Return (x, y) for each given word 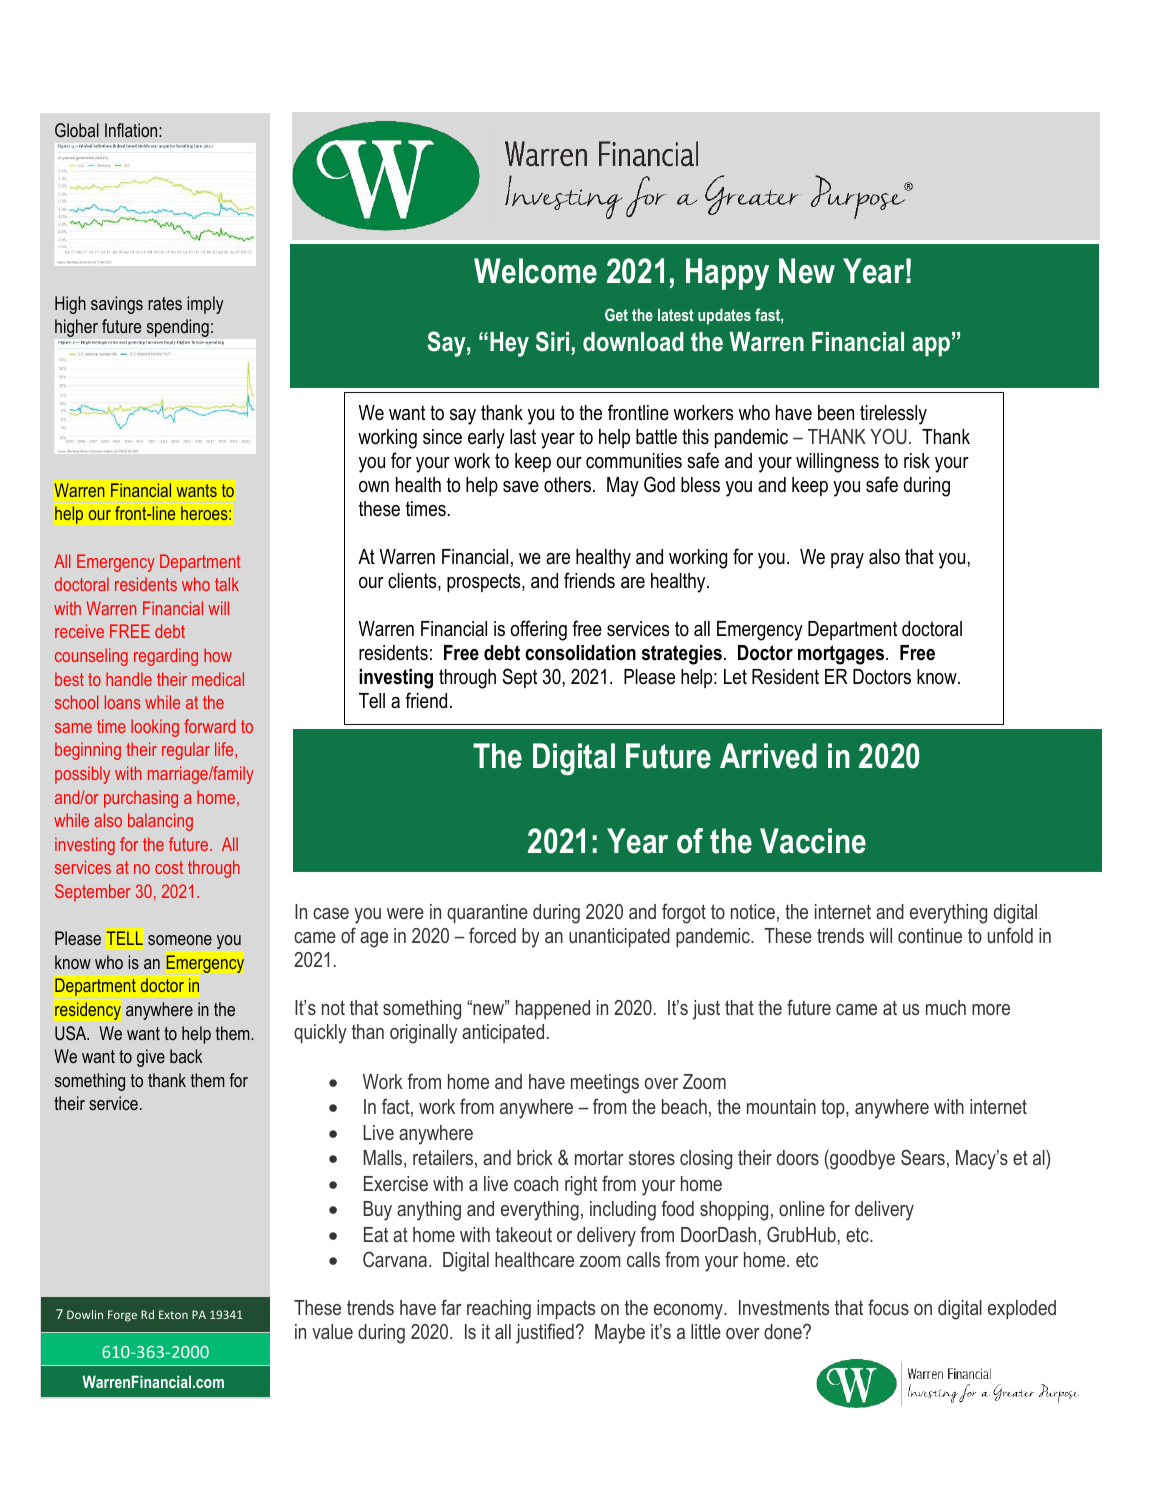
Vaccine (813, 841)
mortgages (842, 655)
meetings (605, 1084)
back (186, 1056)
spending (178, 328)
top (834, 1109)
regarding (166, 657)
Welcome (535, 271)
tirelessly (893, 415)
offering (539, 630)
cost (169, 867)
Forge (122, 1316)
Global (77, 130)
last (523, 436)
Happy (727, 274)
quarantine (487, 913)
